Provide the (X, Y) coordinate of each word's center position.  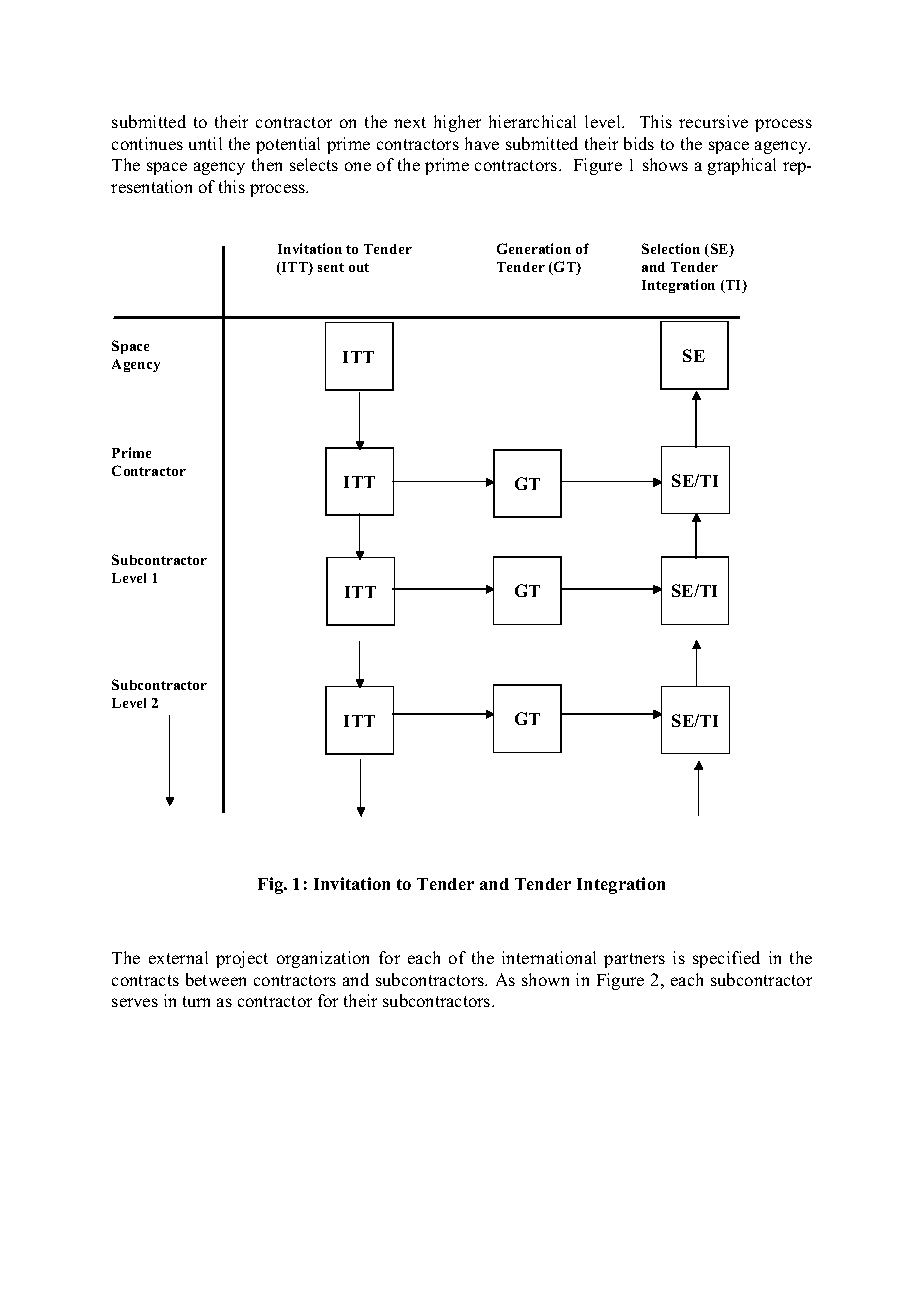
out (359, 267)
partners (634, 960)
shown (545, 979)
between (216, 979)
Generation (534, 248)
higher (457, 123)
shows (665, 164)
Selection (671, 248)
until (205, 143)
